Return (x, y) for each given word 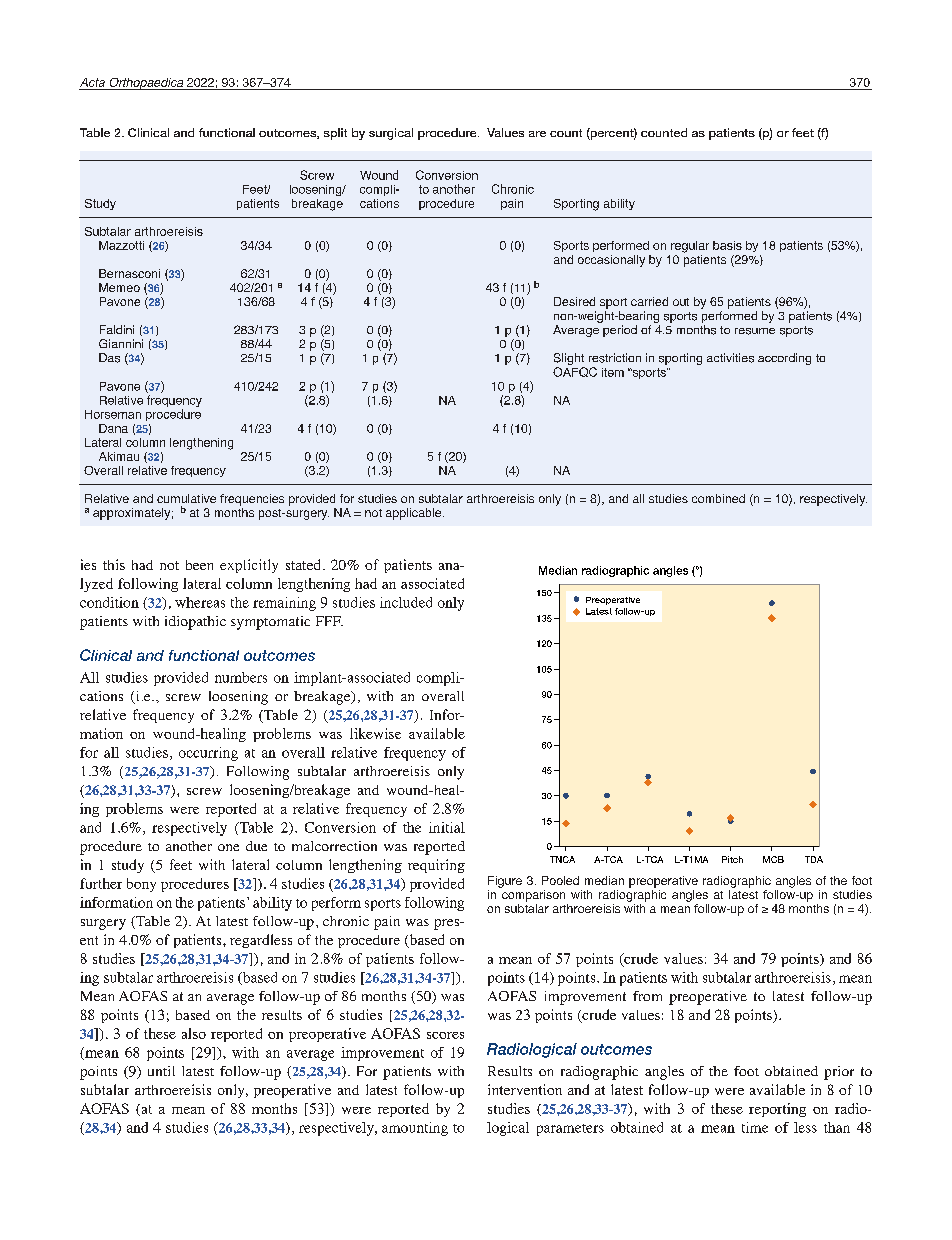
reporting (777, 1110)
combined (718, 498)
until (161, 1071)
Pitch (732, 859)
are (537, 134)
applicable (415, 514)
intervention (525, 1089)
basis (727, 245)
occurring (208, 754)
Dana (113, 428)
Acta (92, 82)
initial (447, 827)
